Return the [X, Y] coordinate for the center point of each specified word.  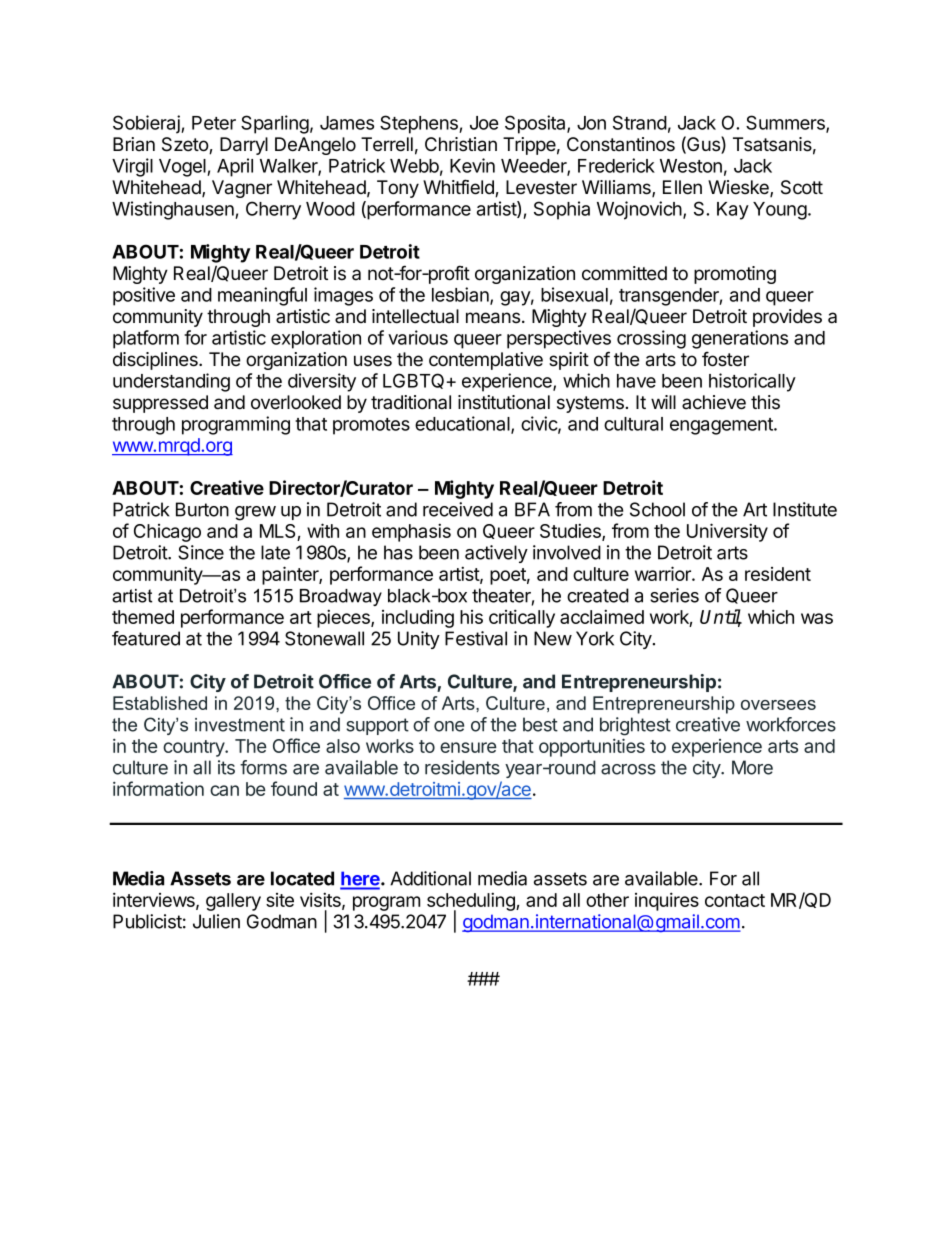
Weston [691, 166]
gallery [233, 902]
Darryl [244, 146]
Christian [461, 144]
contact [735, 900]
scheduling [472, 903]
